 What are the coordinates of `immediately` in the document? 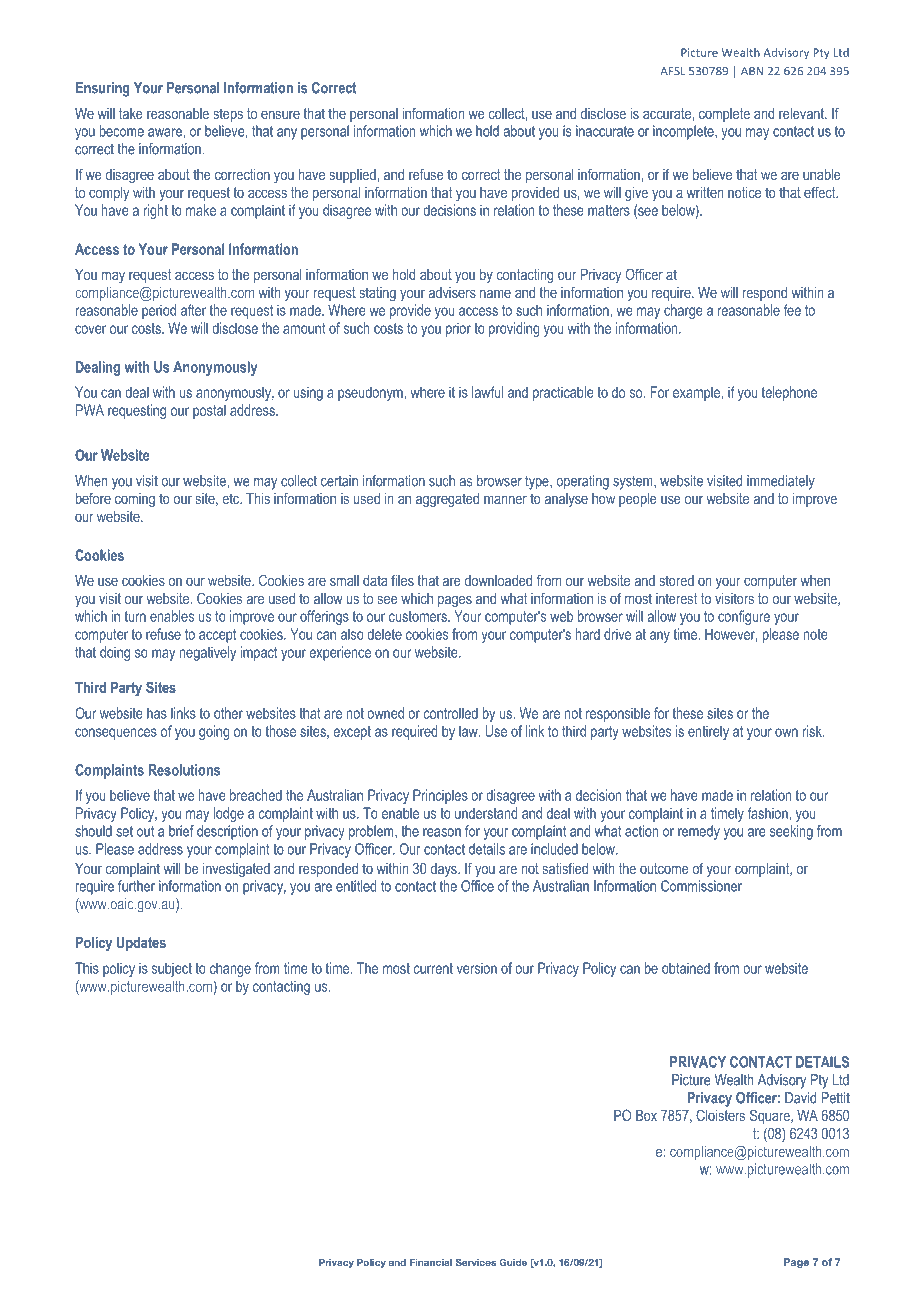 It's located at (781, 482).
